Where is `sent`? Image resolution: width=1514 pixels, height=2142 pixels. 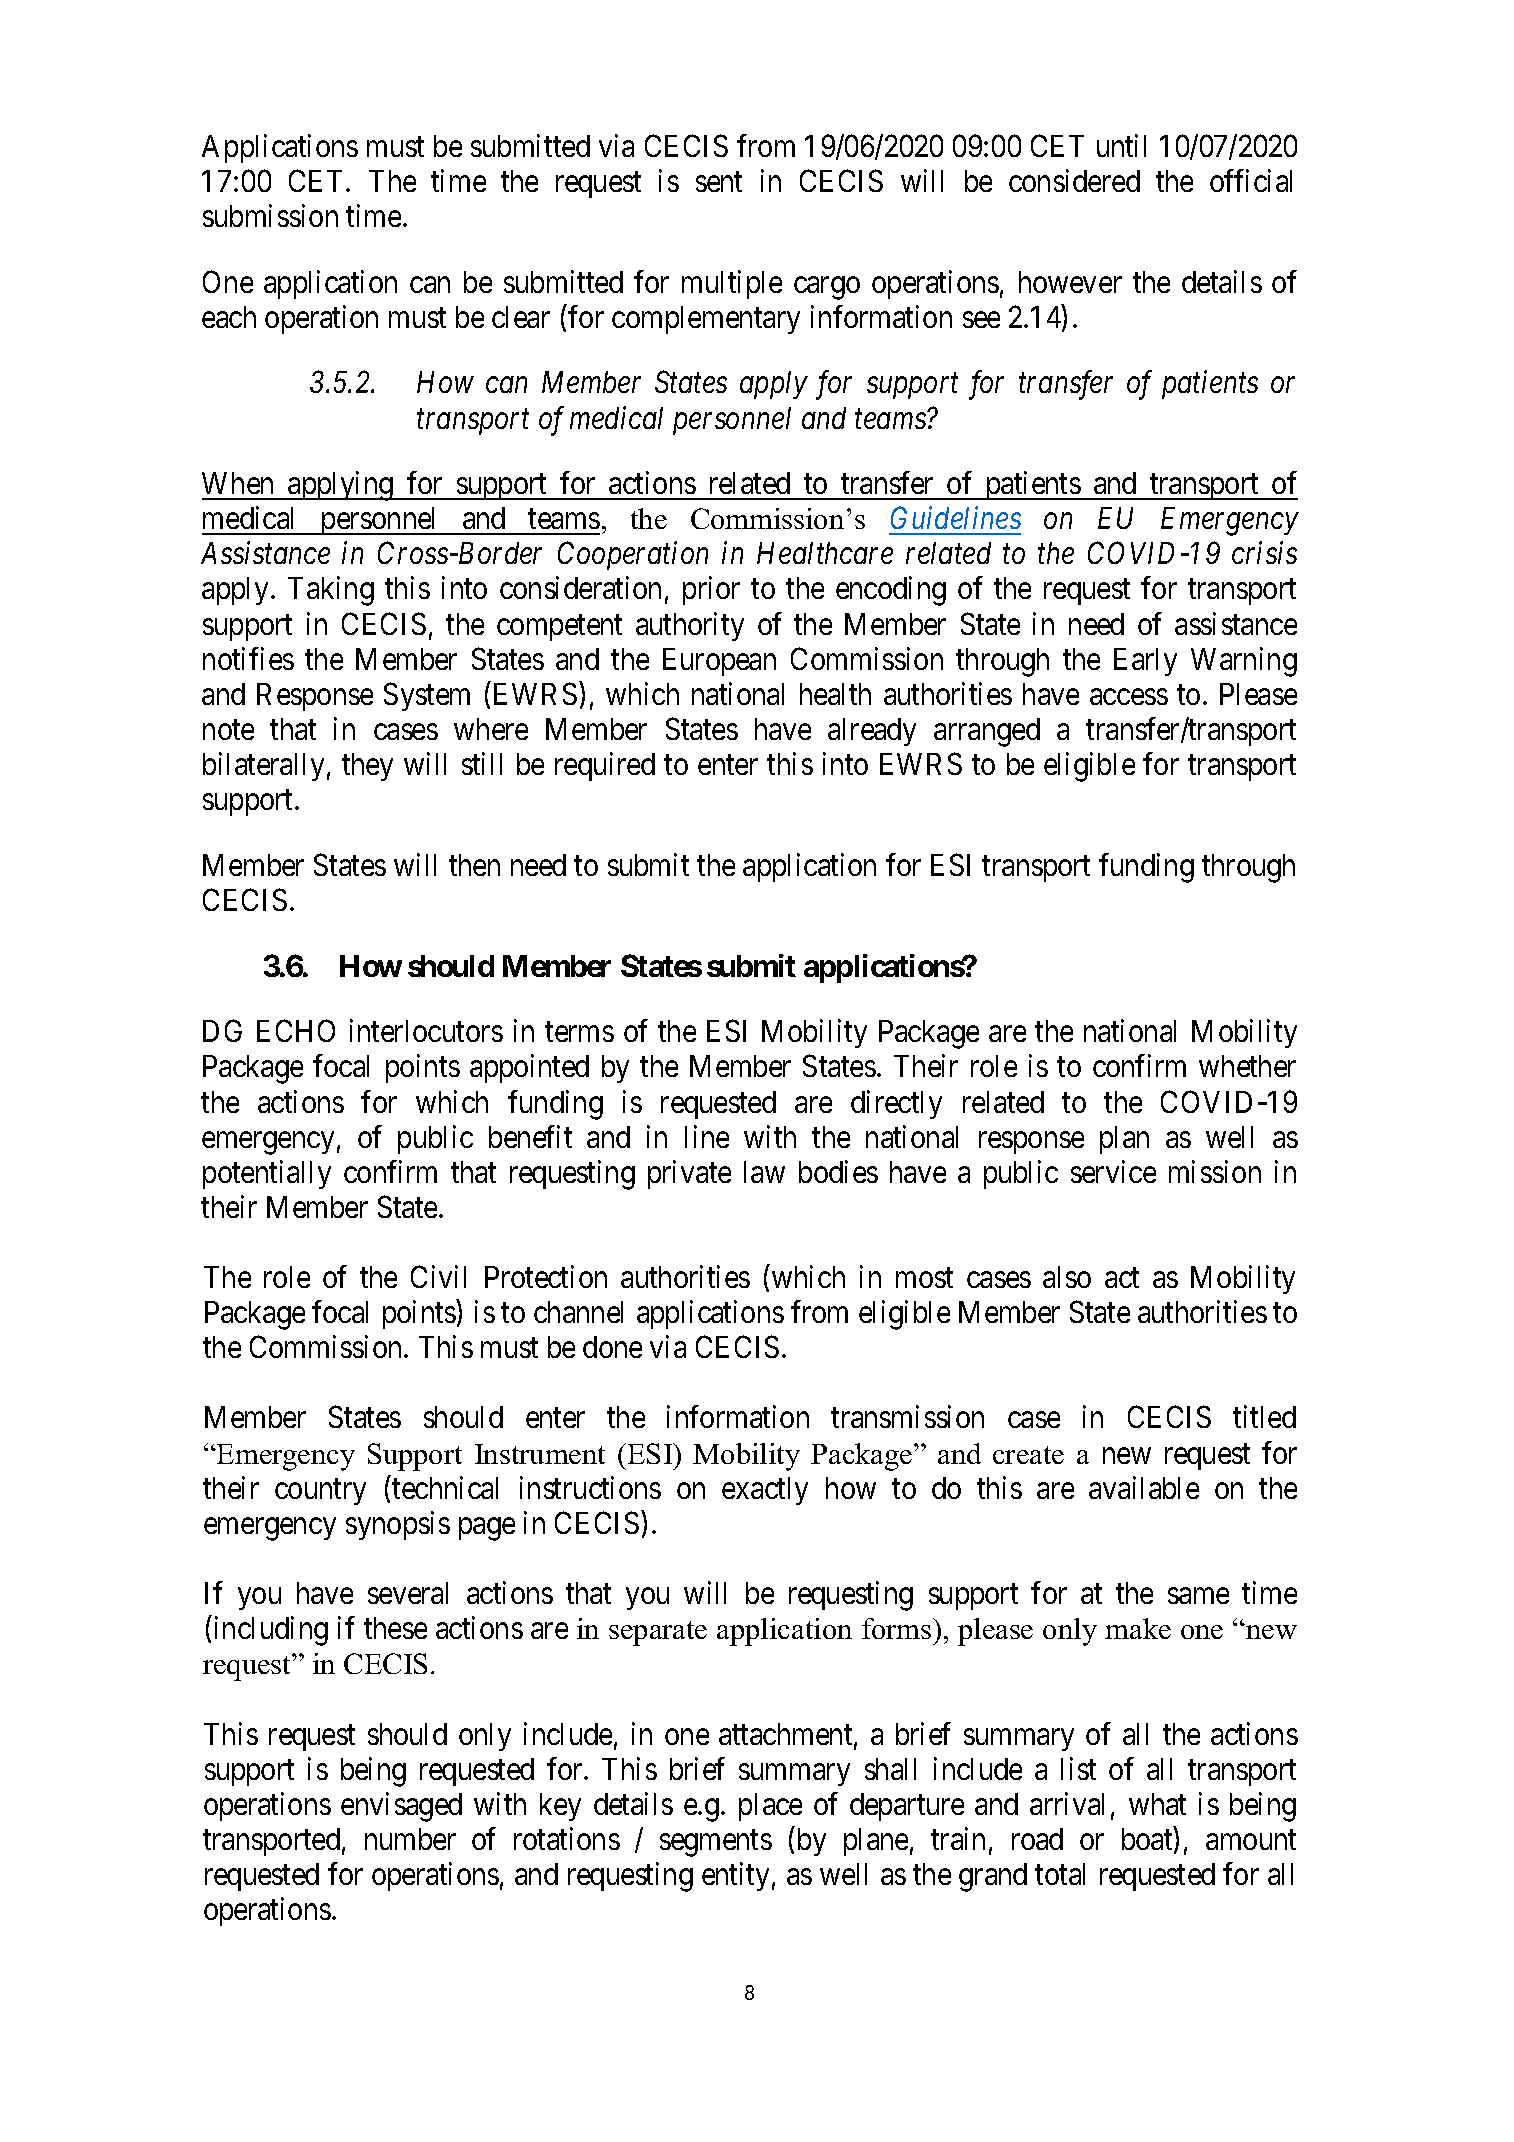 sent is located at coordinates (719, 182).
